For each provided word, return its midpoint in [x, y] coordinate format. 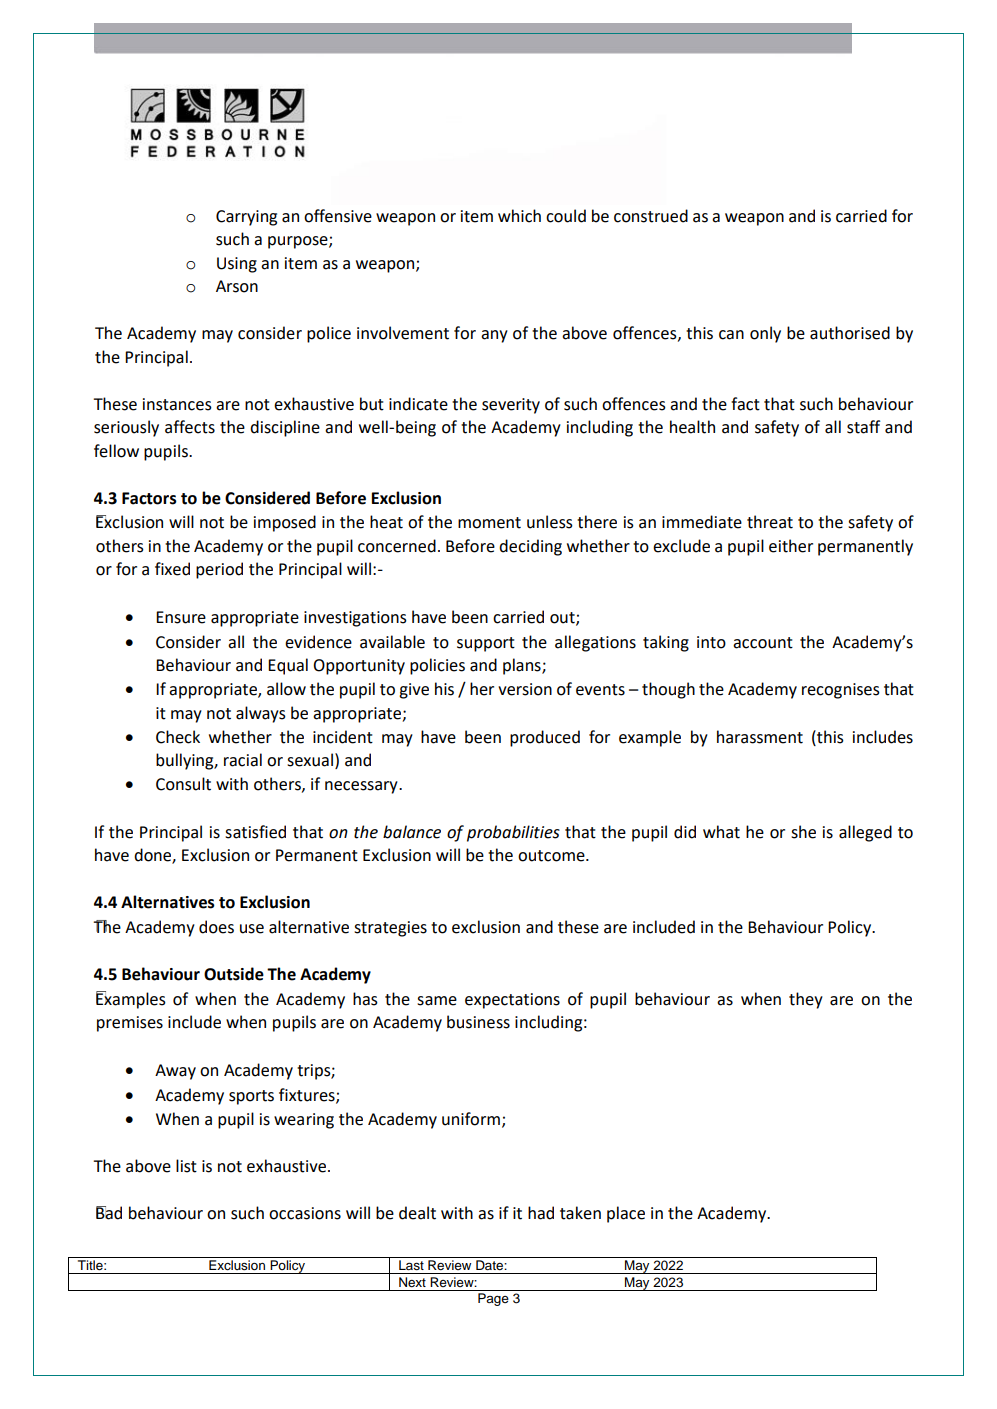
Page [493, 1299]
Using [237, 265]
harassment [760, 737]
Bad [109, 1213]
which [519, 216]
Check [178, 737]
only [765, 334]
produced [545, 738]
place [626, 1214]
